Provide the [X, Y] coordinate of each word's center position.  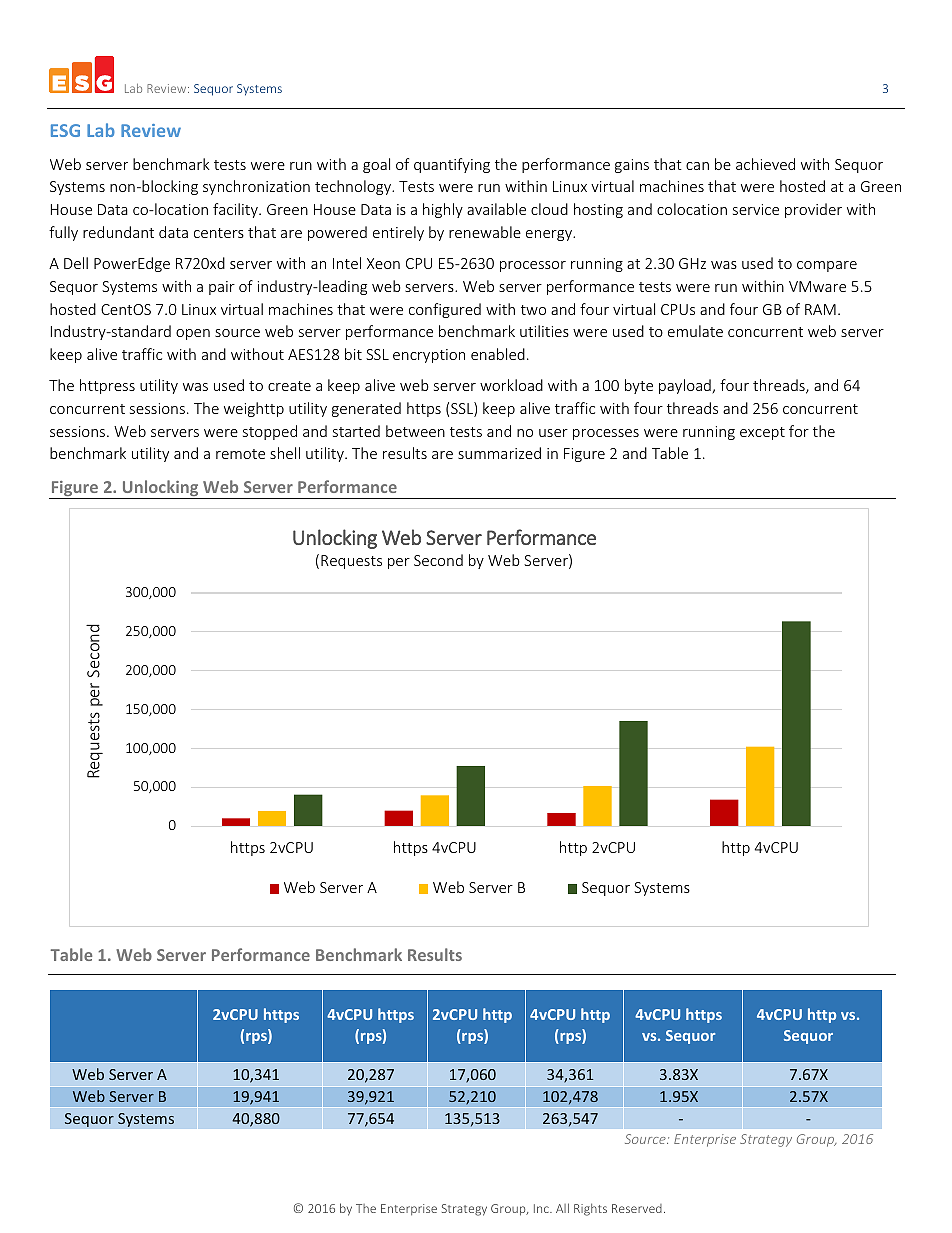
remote [240, 454]
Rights [590, 1209]
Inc [542, 1208]
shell [285, 453]
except [762, 433]
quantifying [452, 165]
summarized [499, 453]
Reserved [637, 1208]
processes [606, 434]
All [562, 1208]
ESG [65, 130]
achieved [765, 164]
